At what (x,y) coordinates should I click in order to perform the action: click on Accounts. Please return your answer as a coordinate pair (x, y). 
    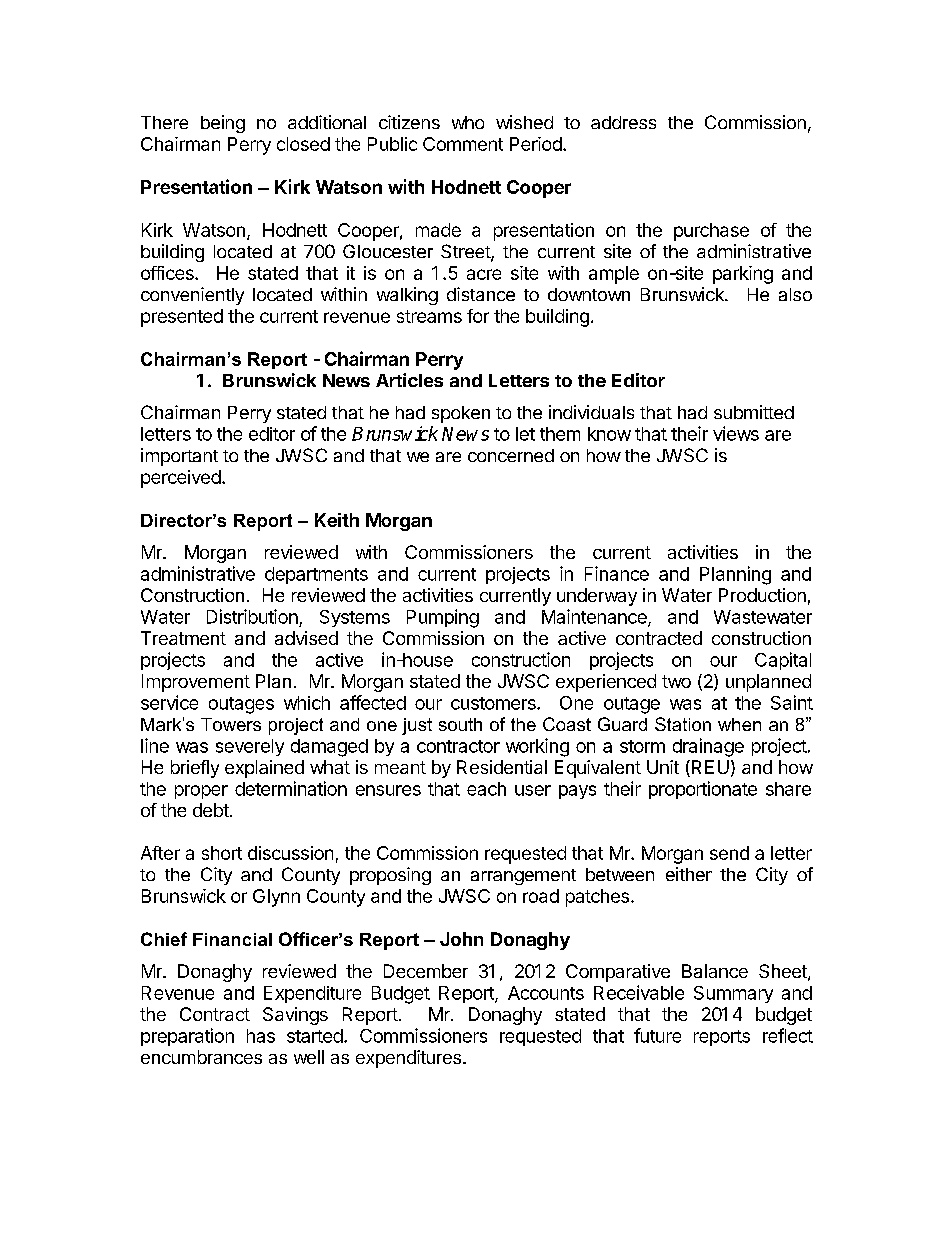
    Looking at the image, I should click on (546, 993).
